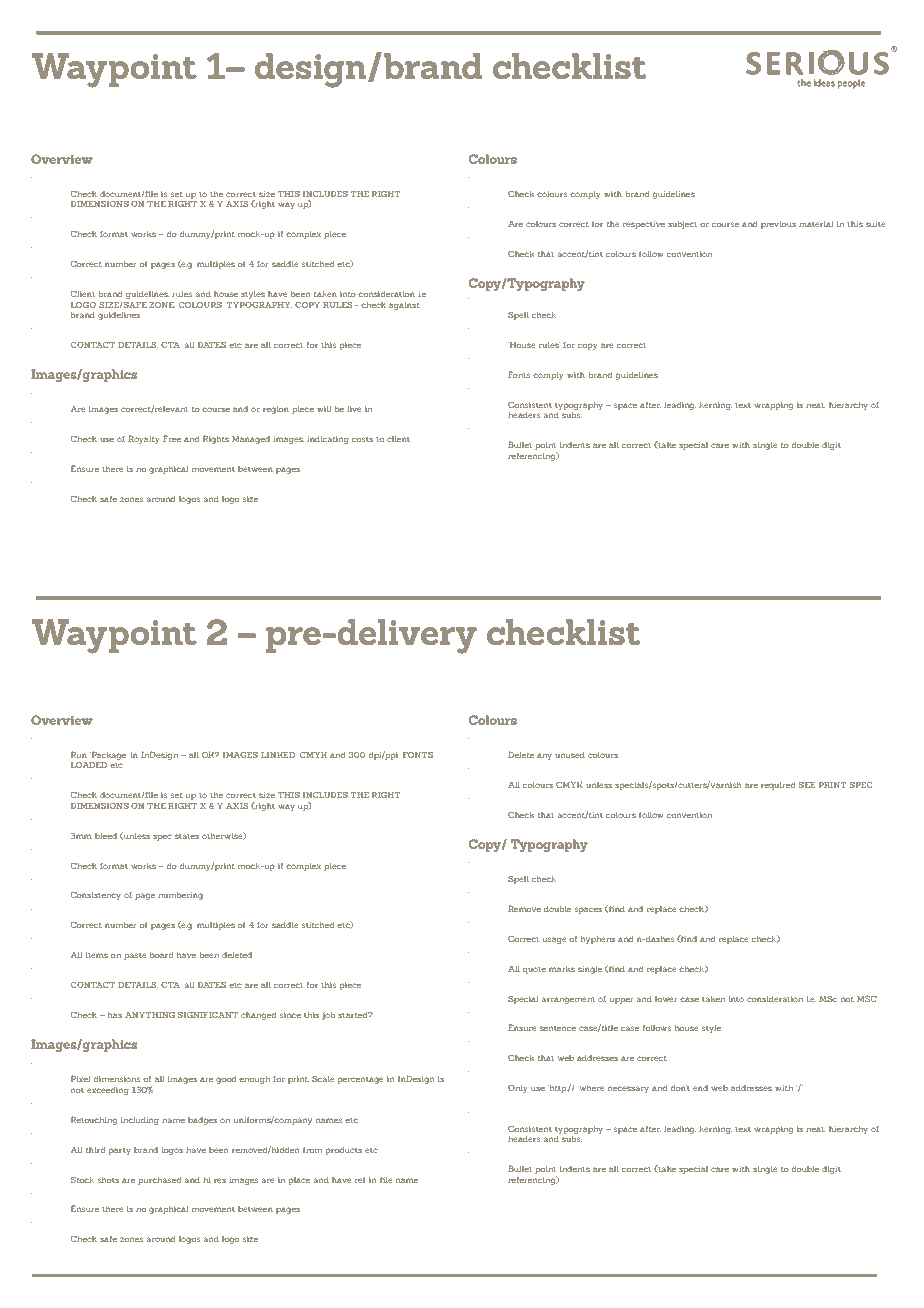 The width and height of the document is (924, 1308). What do you see at coordinates (404, 306) in the document?
I see `against` at bounding box center [404, 306].
